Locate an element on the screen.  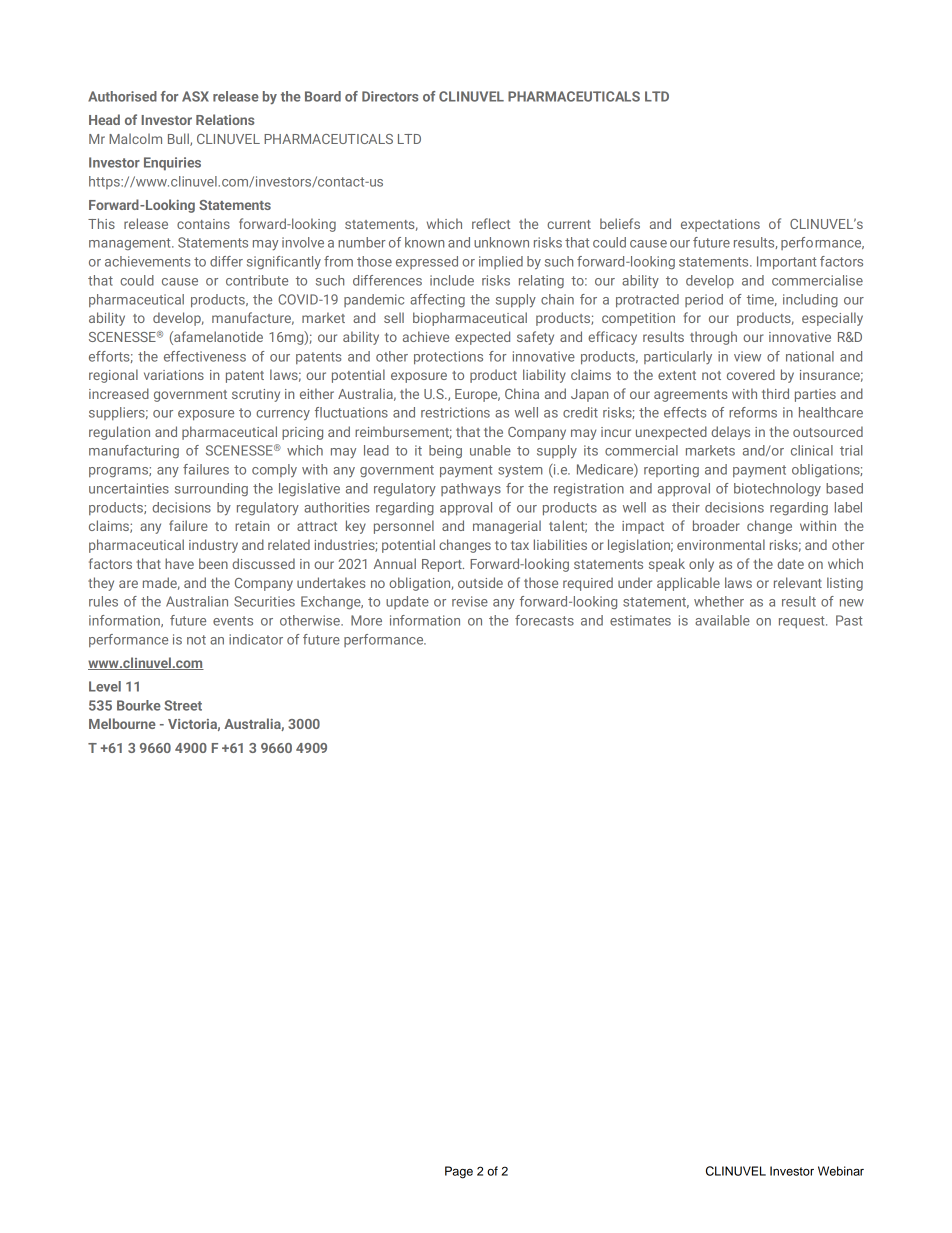
Directors is located at coordinates (390, 96).
